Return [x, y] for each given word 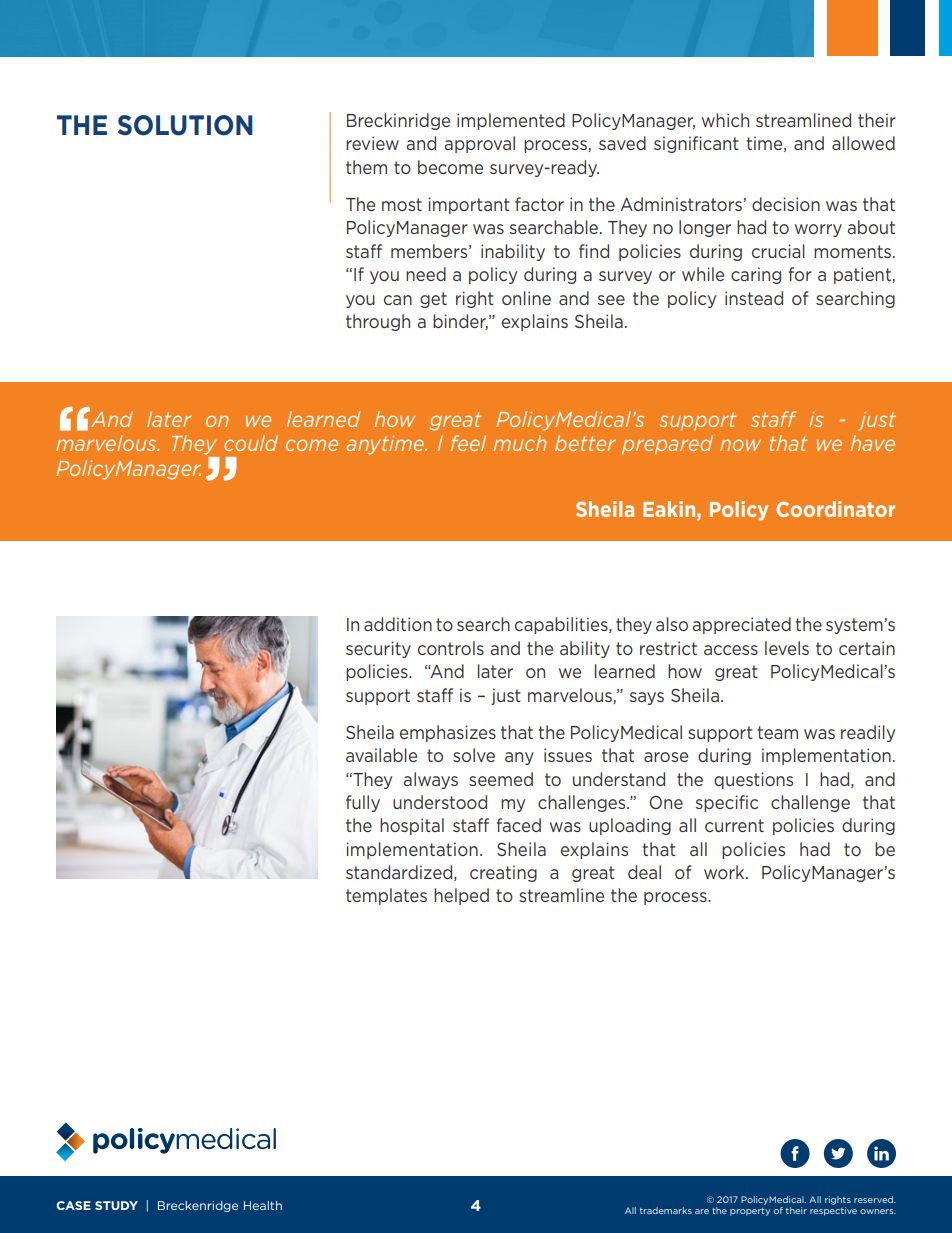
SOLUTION [185, 125]
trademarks [666, 1210]
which [725, 120]
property [750, 1212]
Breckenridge [198, 1206]
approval [479, 144]
